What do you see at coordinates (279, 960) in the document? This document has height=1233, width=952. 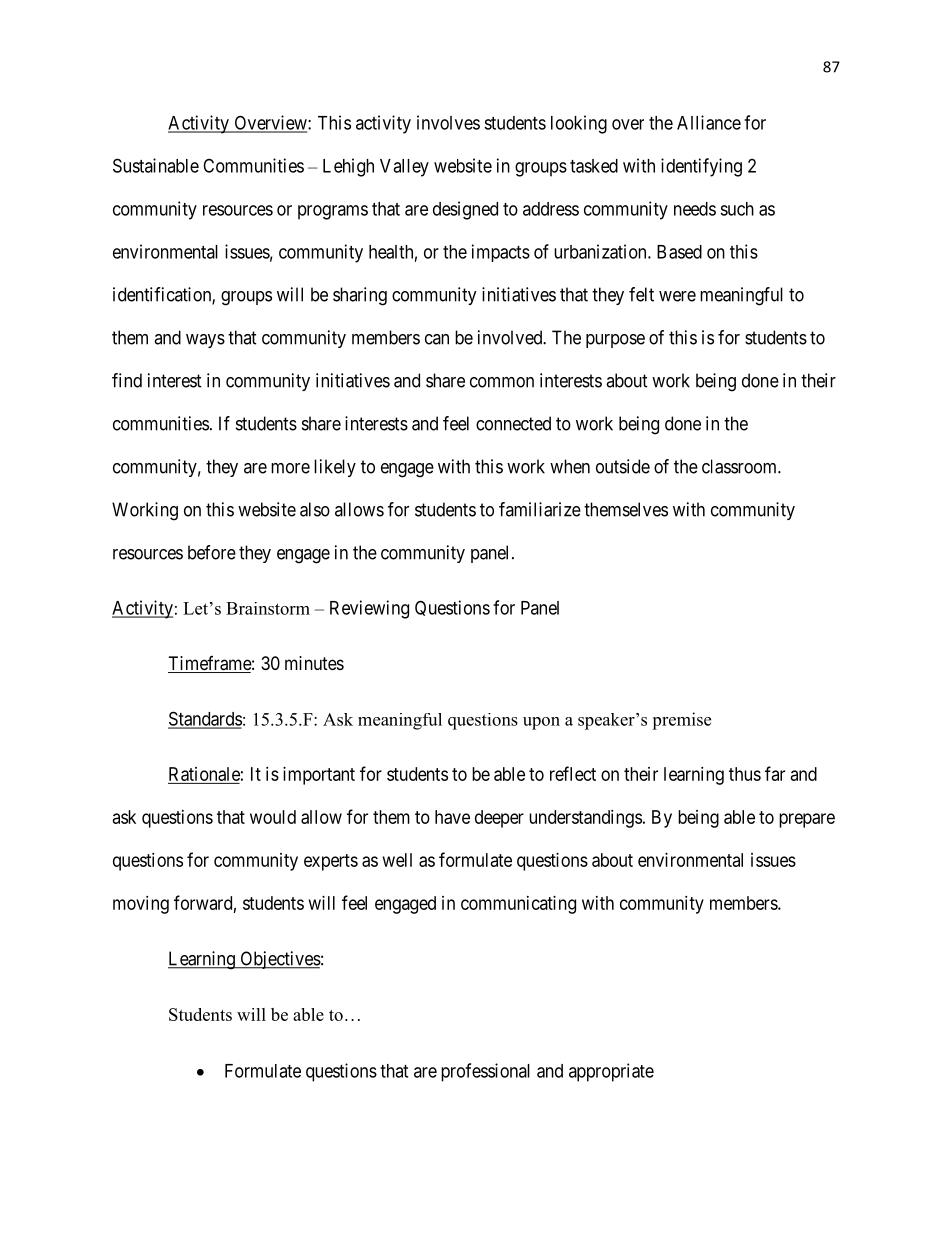 I see `Objectives` at bounding box center [279, 960].
